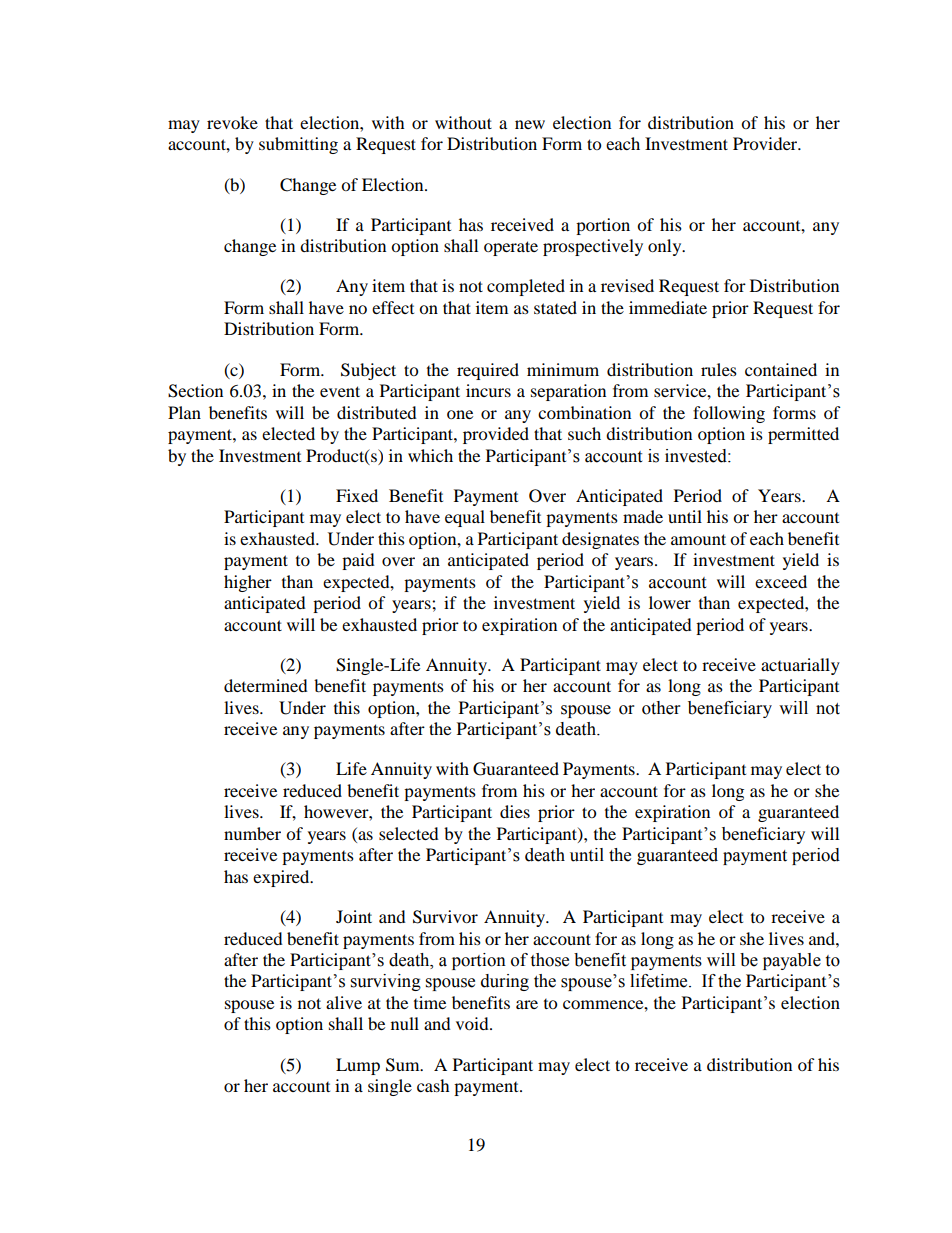  Describe the element at coordinates (266, 685) in the screenshot. I see `determined` at that location.
